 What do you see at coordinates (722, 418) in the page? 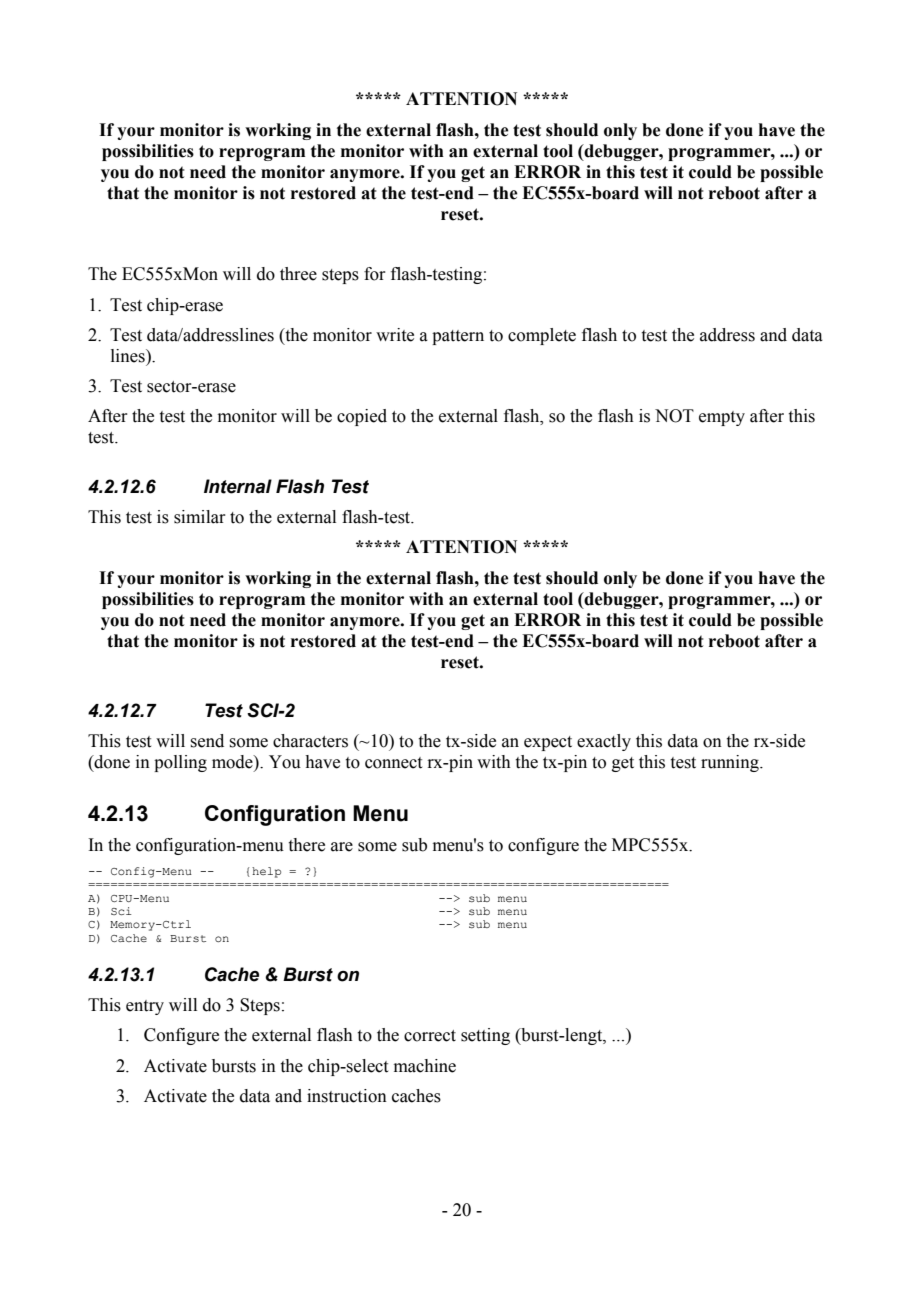
I see `empty` at bounding box center [722, 418].
